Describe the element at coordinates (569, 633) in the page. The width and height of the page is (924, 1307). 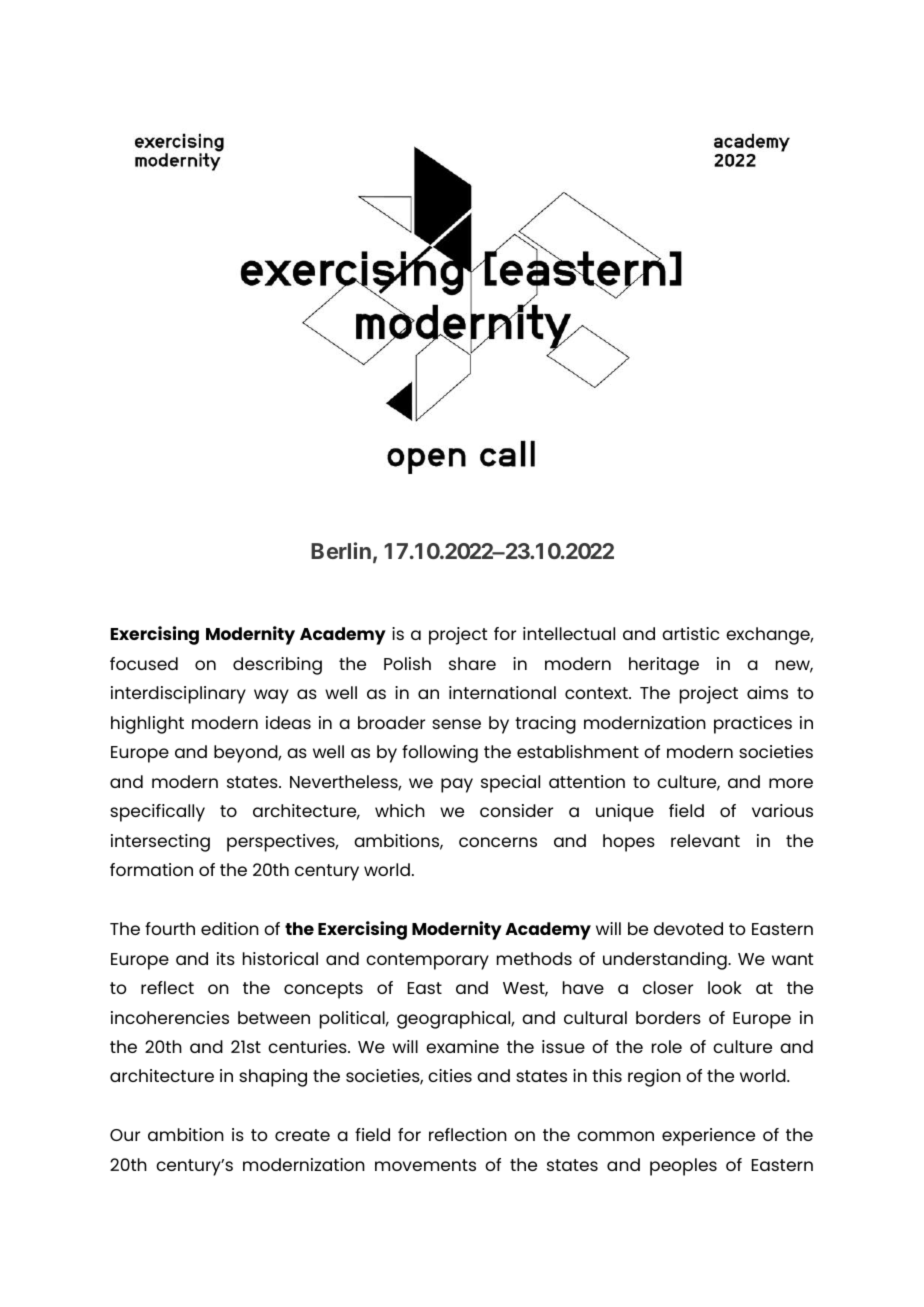
I see `intellectual` at that location.
